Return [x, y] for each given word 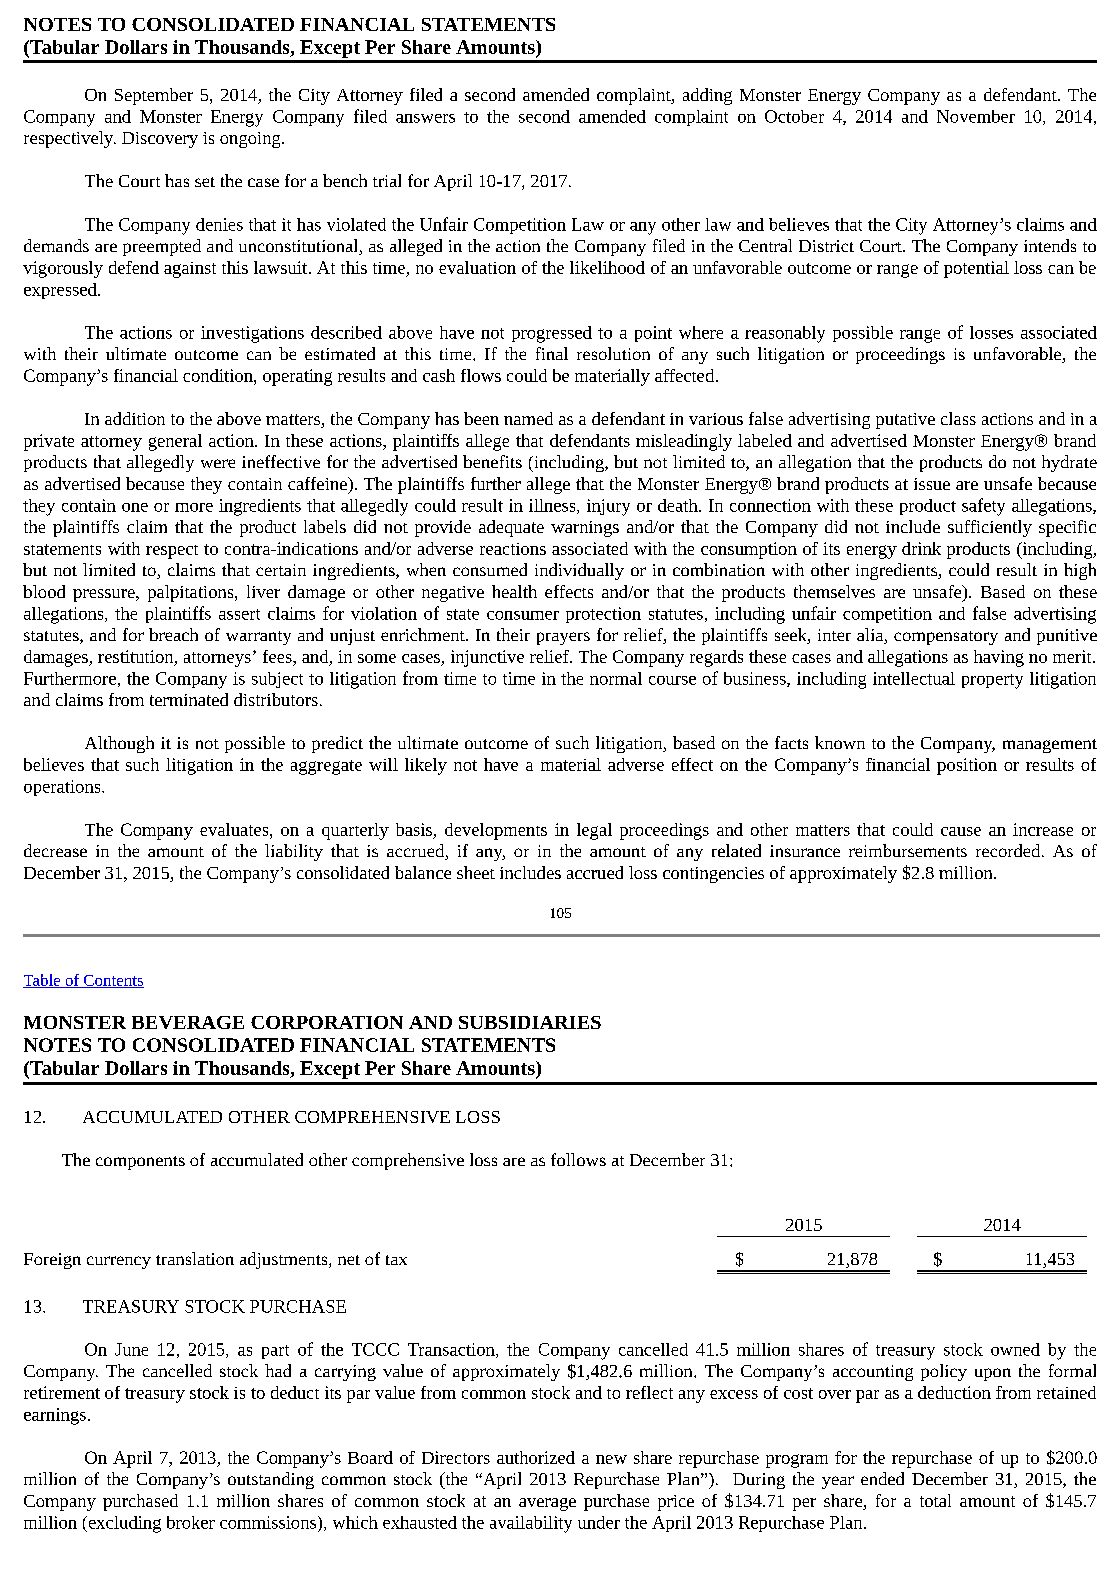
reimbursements [908, 850]
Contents [113, 981]
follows [578, 1159]
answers [425, 118]
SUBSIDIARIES [530, 1022]
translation [195, 1258]
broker [191, 1522]
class [958, 418]
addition [135, 418]
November [976, 116]
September [154, 96]
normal [616, 678]
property [992, 681]
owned [1015, 1349]
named [528, 418]
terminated [189, 699]
